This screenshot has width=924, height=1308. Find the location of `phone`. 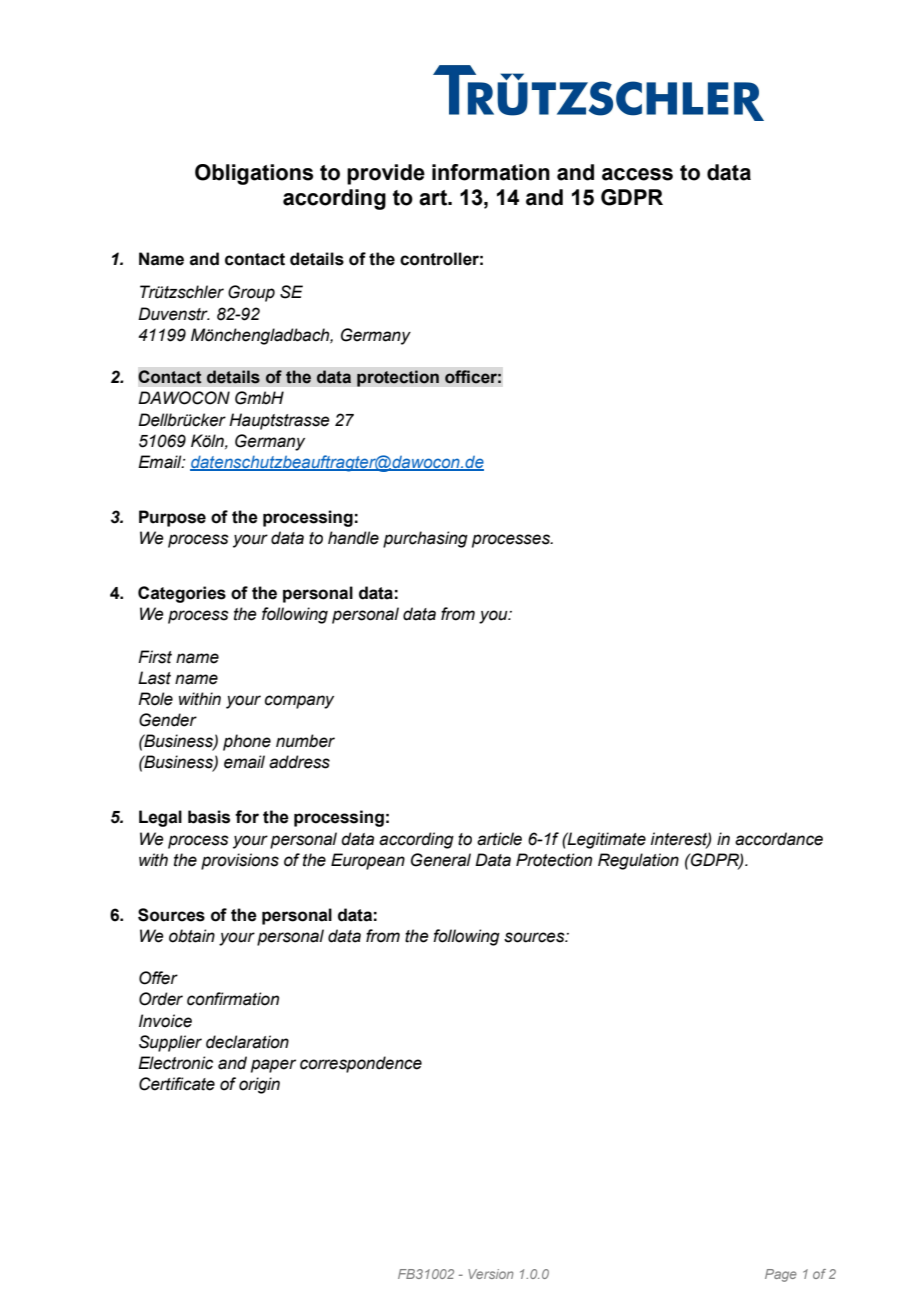

phone is located at coordinates (247, 742).
